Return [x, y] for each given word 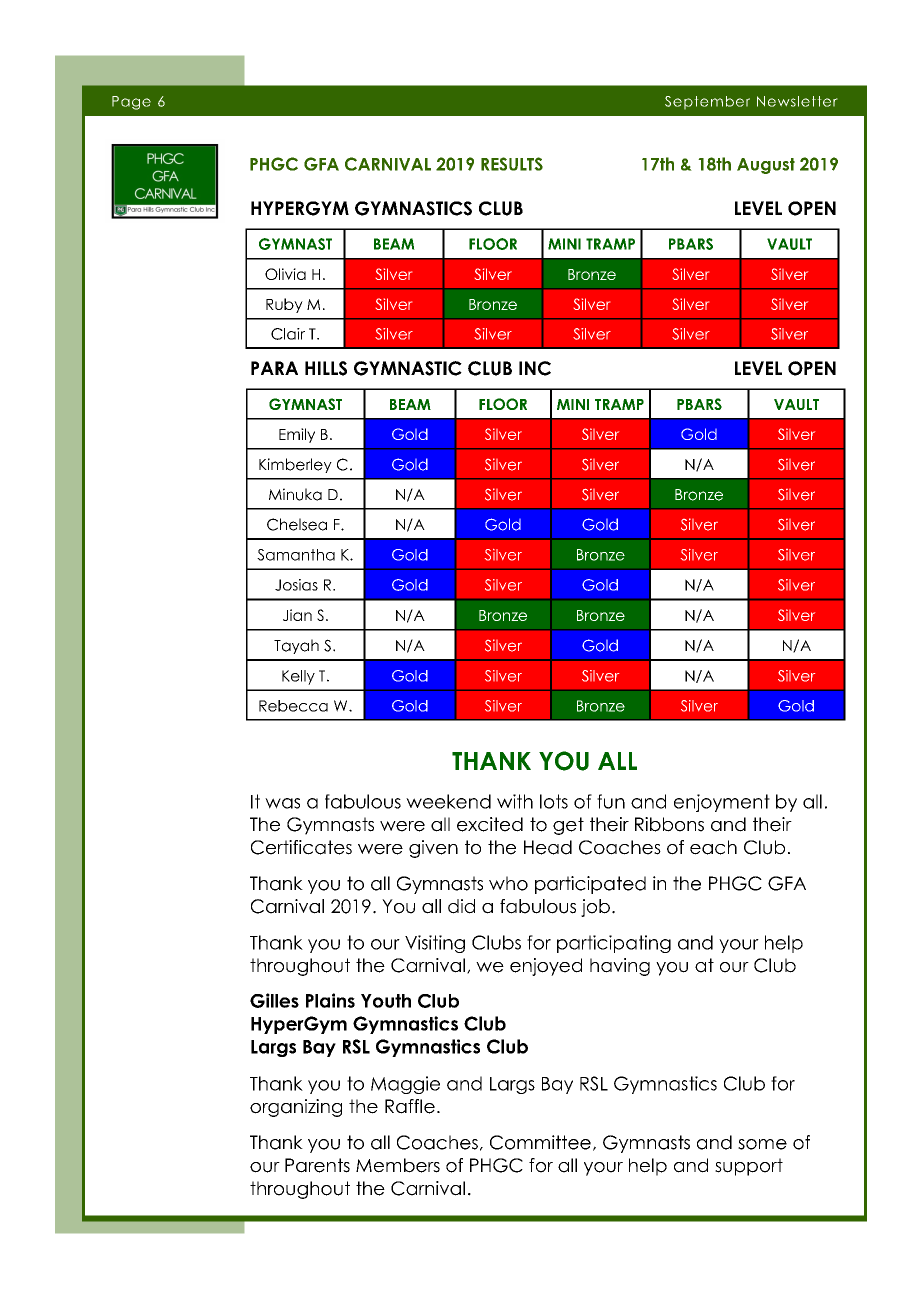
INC [535, 368]
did [461, 906]
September [707, 103]
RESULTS [512, 164]
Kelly [298, 677]
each [713, 847]
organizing [296, 1108]
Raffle [410, 1106]
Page [131, 103]
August [766, 166]
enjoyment [722, 803]
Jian [297, 615]
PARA [274, 368]
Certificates [301, 847]
